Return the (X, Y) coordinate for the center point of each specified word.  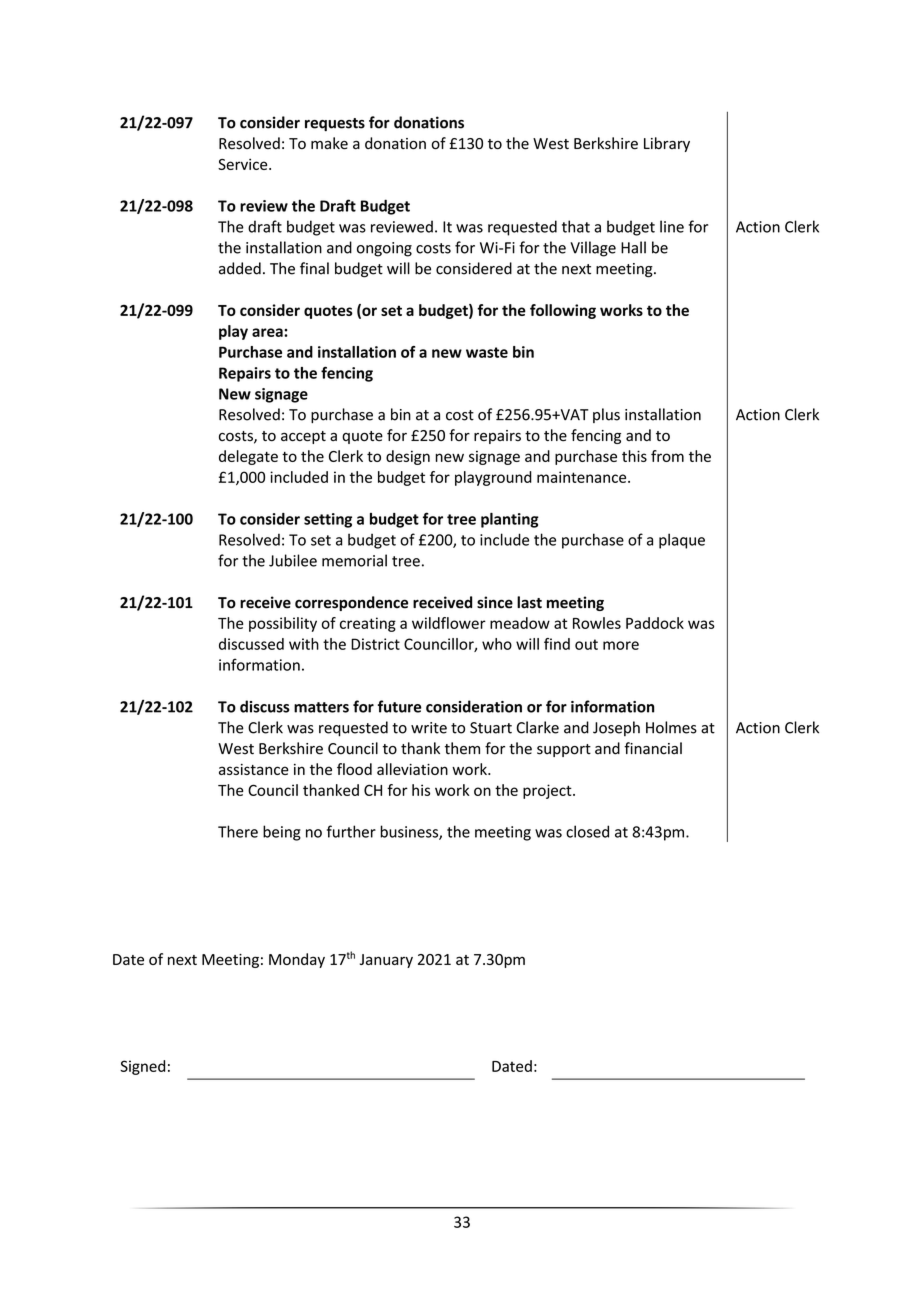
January (386, 961)
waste (487, 352)
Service (244, 164)
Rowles (597, 623)
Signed (142, 1067)
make (329, 143)
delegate (248, 457)
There (238, 831)
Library (667, 144)
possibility (283, 624)
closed (587, 831)
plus (606, 415)
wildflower (449, 623)
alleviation (412, 769)
